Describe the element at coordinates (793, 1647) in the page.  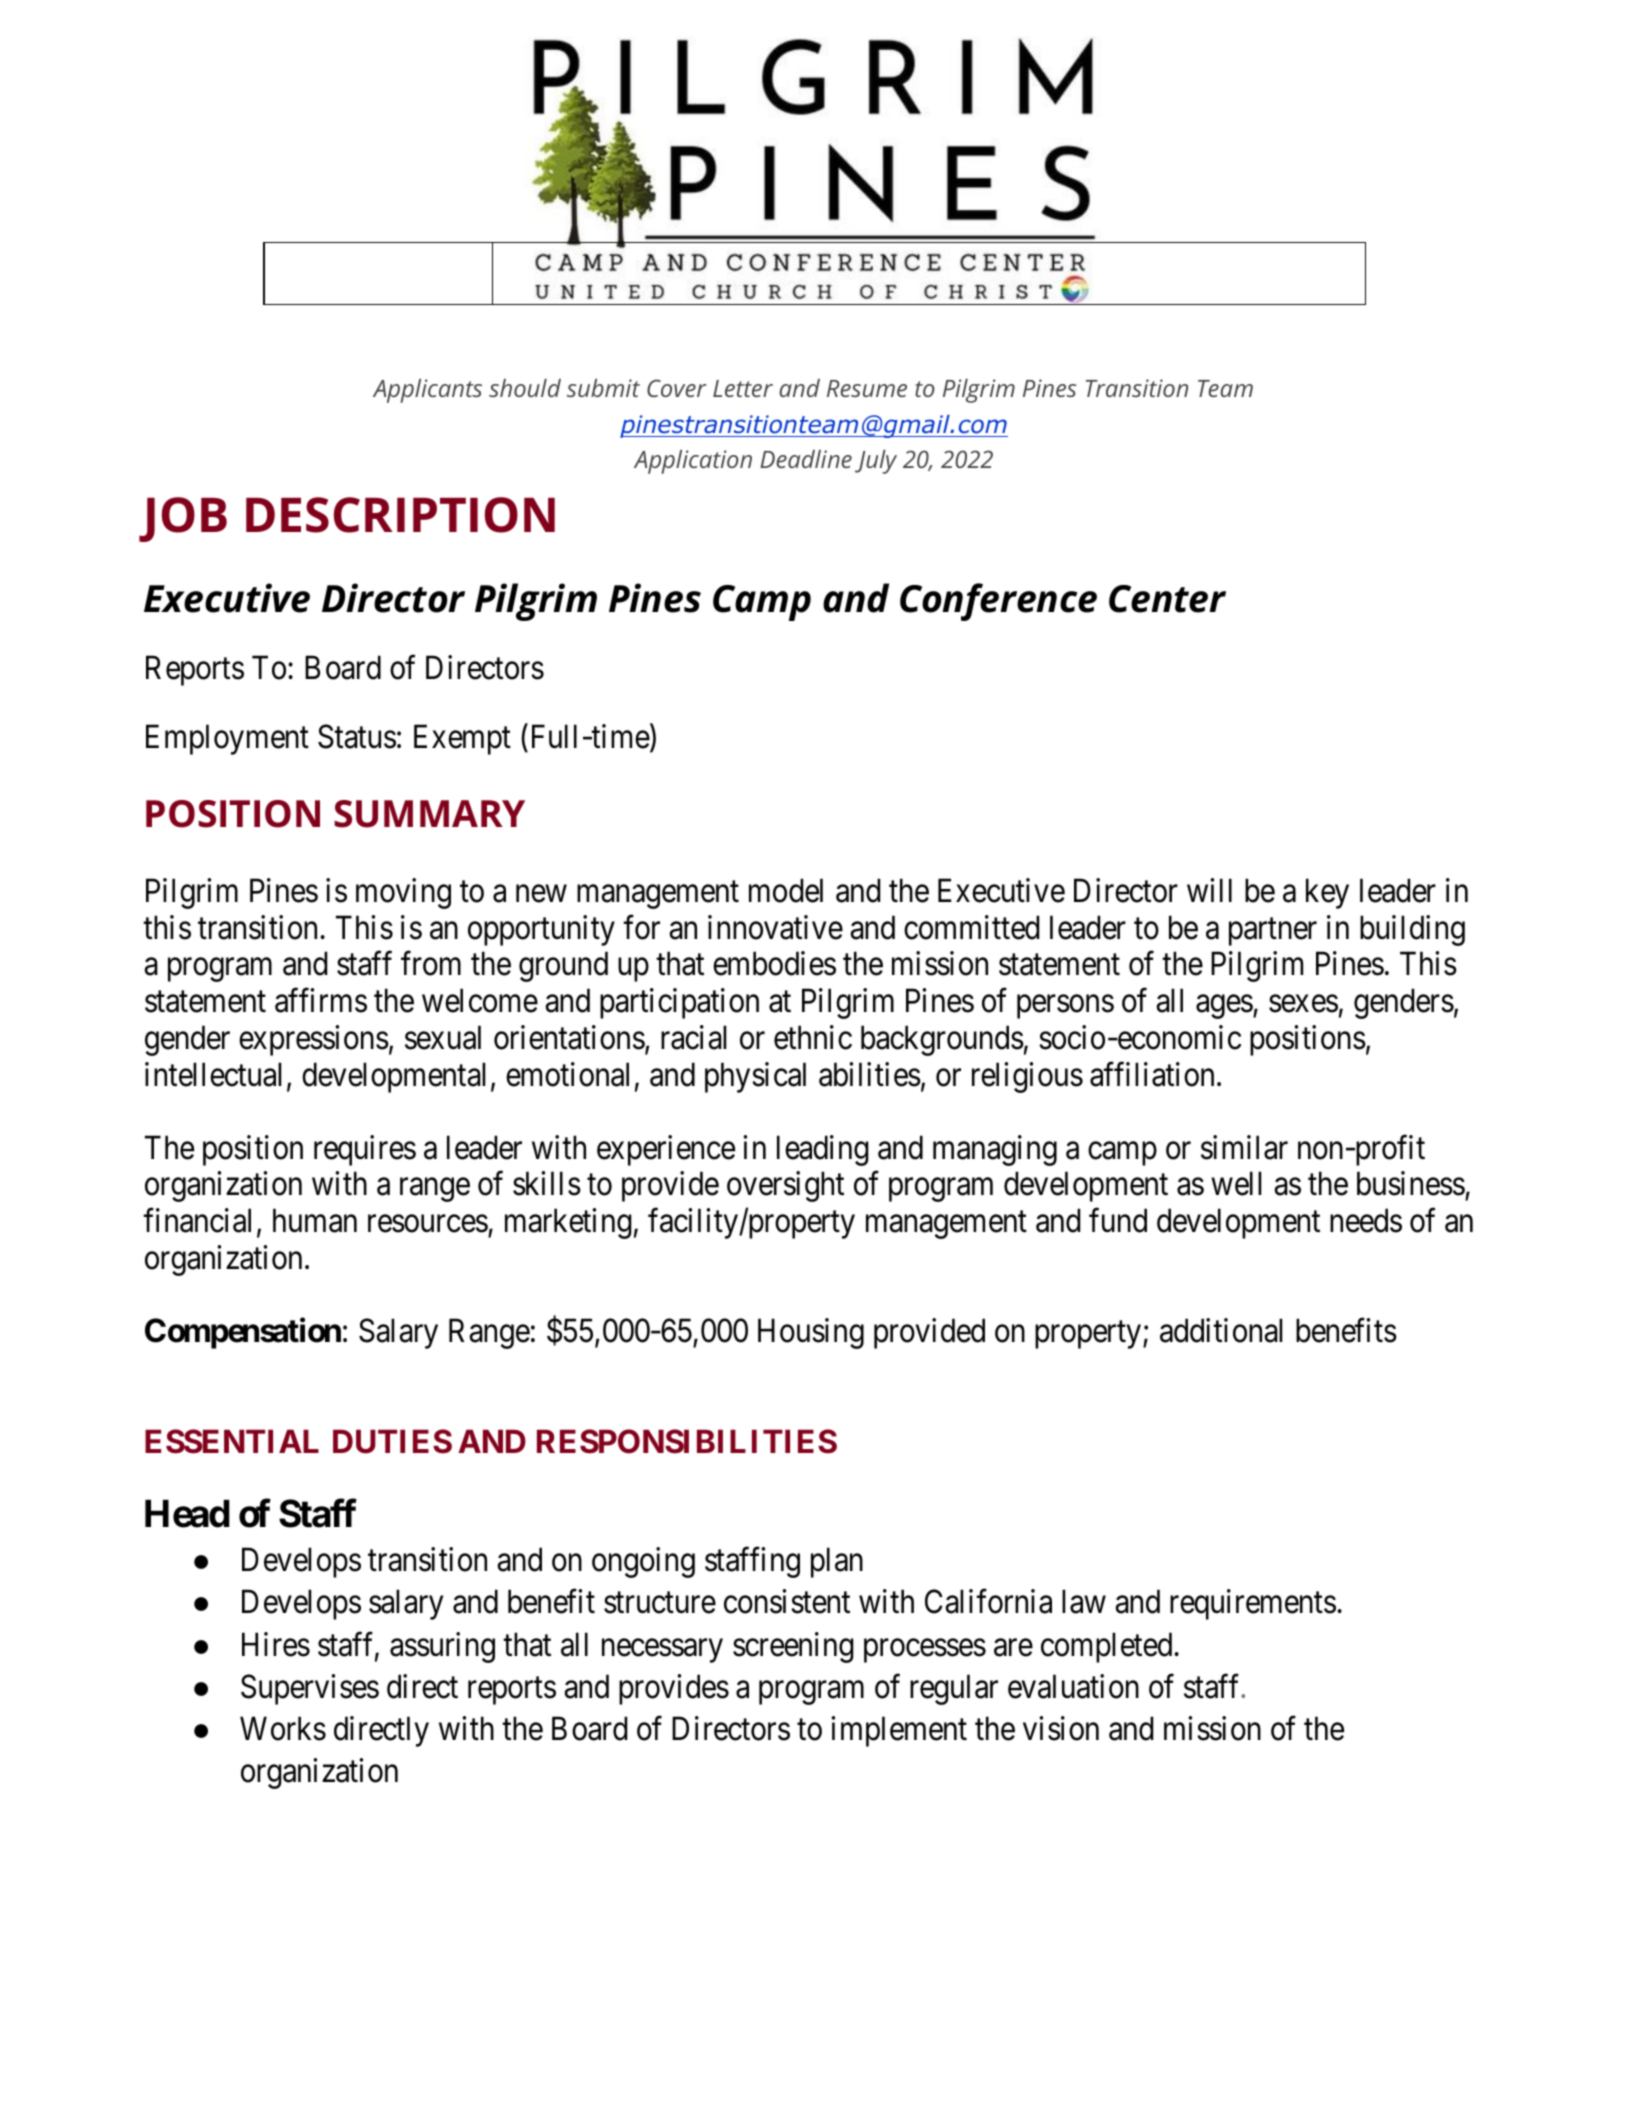
I see `screening` at that location.
